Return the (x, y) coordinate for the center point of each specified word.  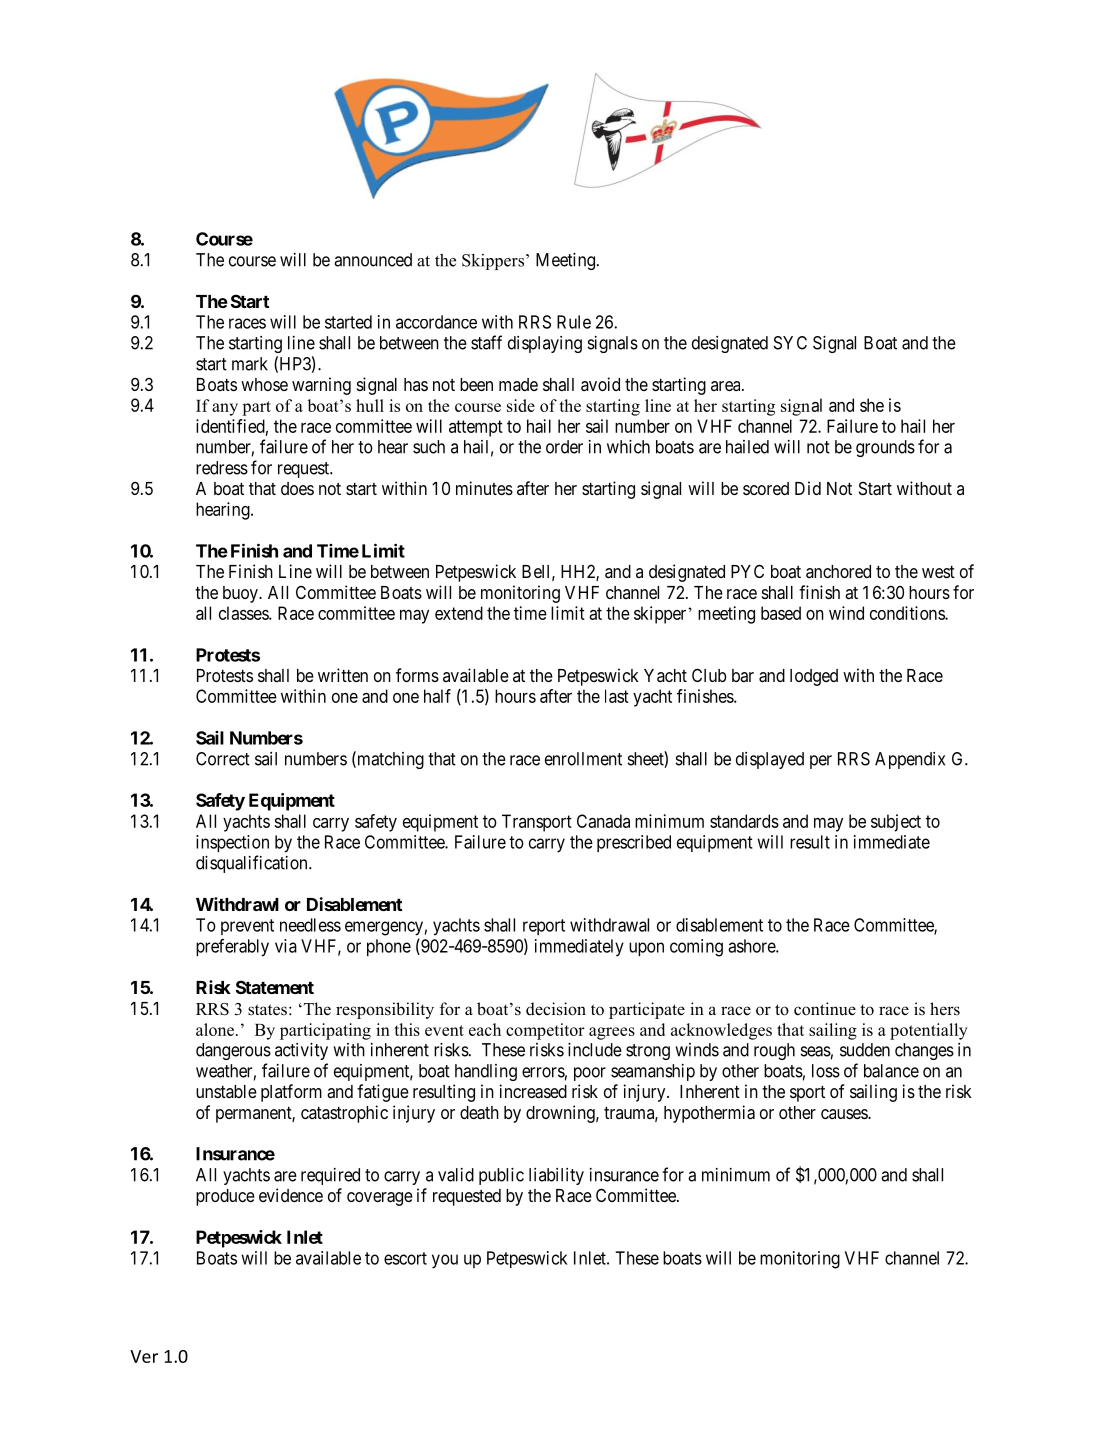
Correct (223, 759)
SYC (790, 343)
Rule (574, 322)
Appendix (910, 760)
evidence (291, 1195)
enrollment (583, 759)
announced (373, 260)
